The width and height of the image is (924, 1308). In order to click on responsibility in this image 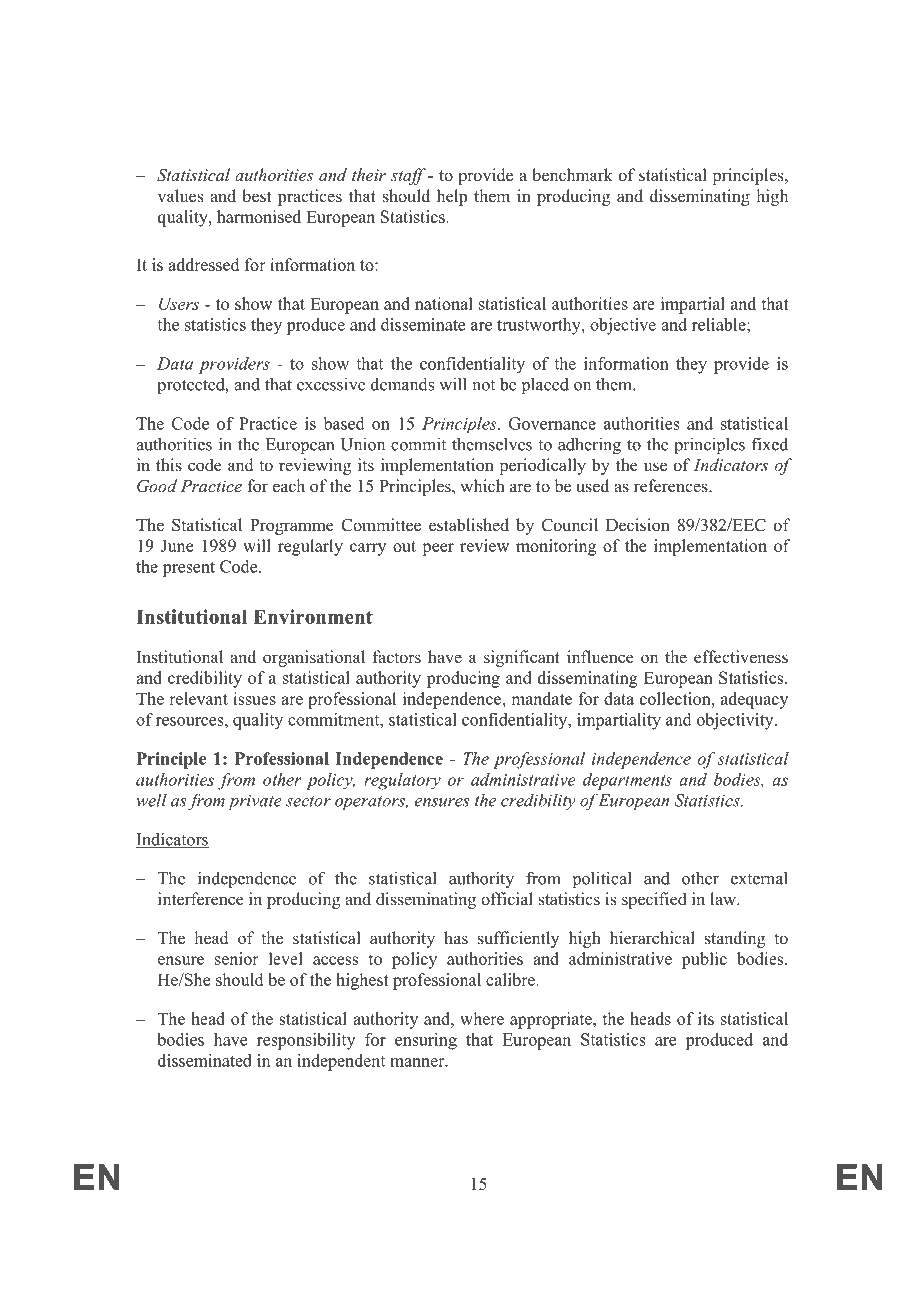, I will do `click(306, 1041)`.
